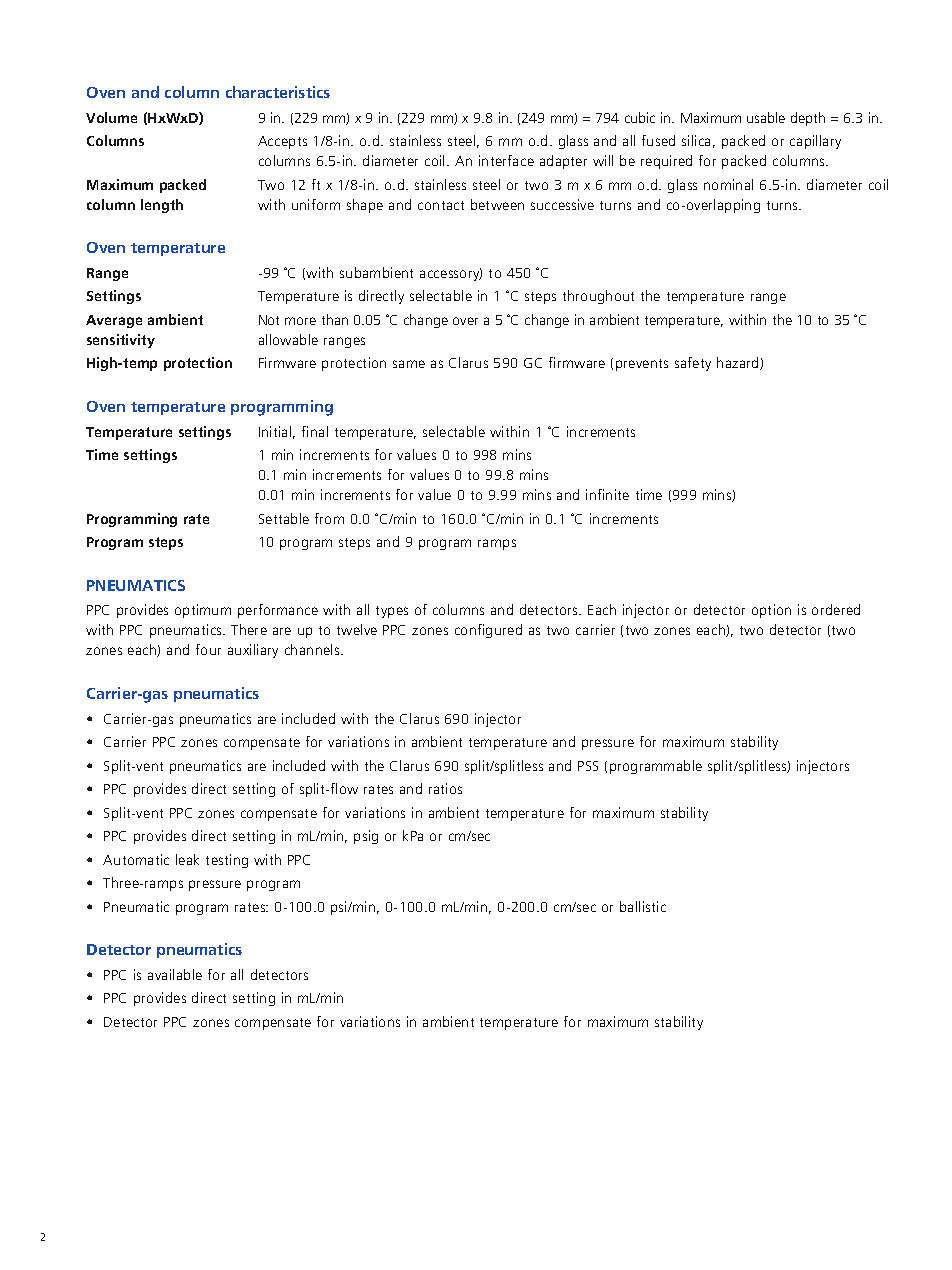 The image size is (952, 1270). I want to click on ballistic, so click(643, 906).
